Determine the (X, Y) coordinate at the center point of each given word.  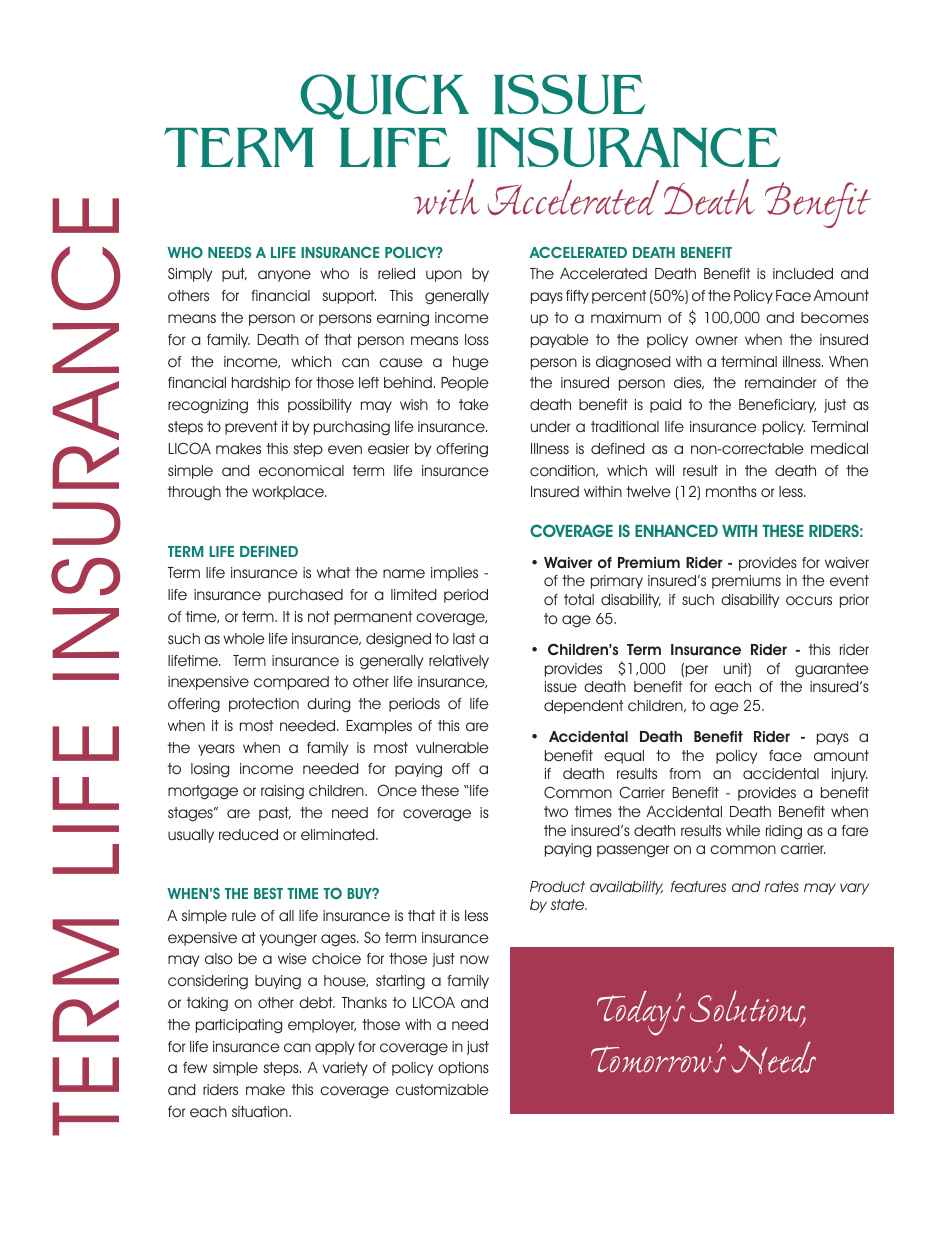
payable (560, 341)
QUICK (384, 97)
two (556, 812)
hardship (261, 384)
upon (444, 276)
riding (784, 832)
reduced (248, 835)
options (463, 1069)
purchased (305, 596)
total (579, 599)
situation (261, 1111)
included (803, 274)
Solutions (748, 1007)
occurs (809, 601)
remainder (781, 383)
